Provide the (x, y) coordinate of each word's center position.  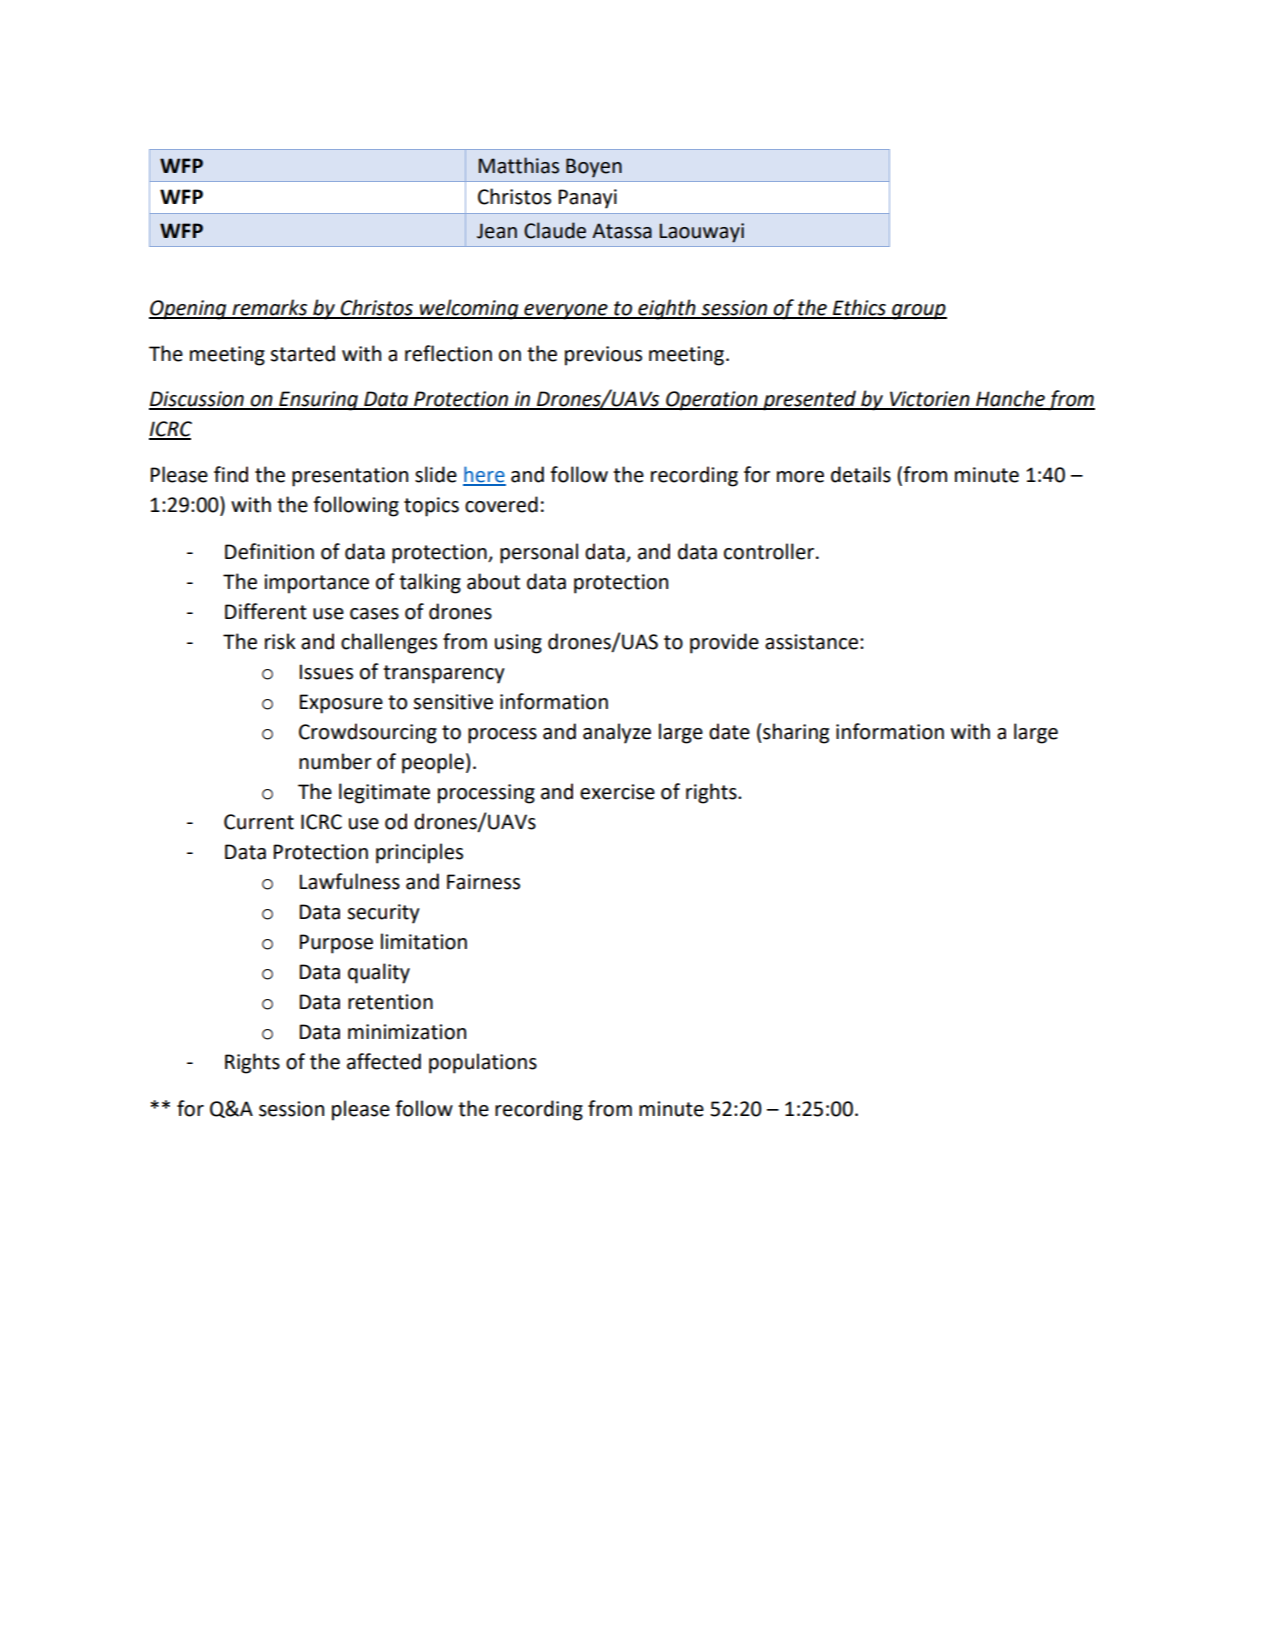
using (518, 644)
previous (603, 356)
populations (483, 1063)
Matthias (519, 165)
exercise (617, 792)
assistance (811, 642)
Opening (189, 310)
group (918, 312)
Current (259, 822)
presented (810, 400)
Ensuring (318, 401)
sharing (795, 733)
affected (384, 1061)
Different (266, 611)
